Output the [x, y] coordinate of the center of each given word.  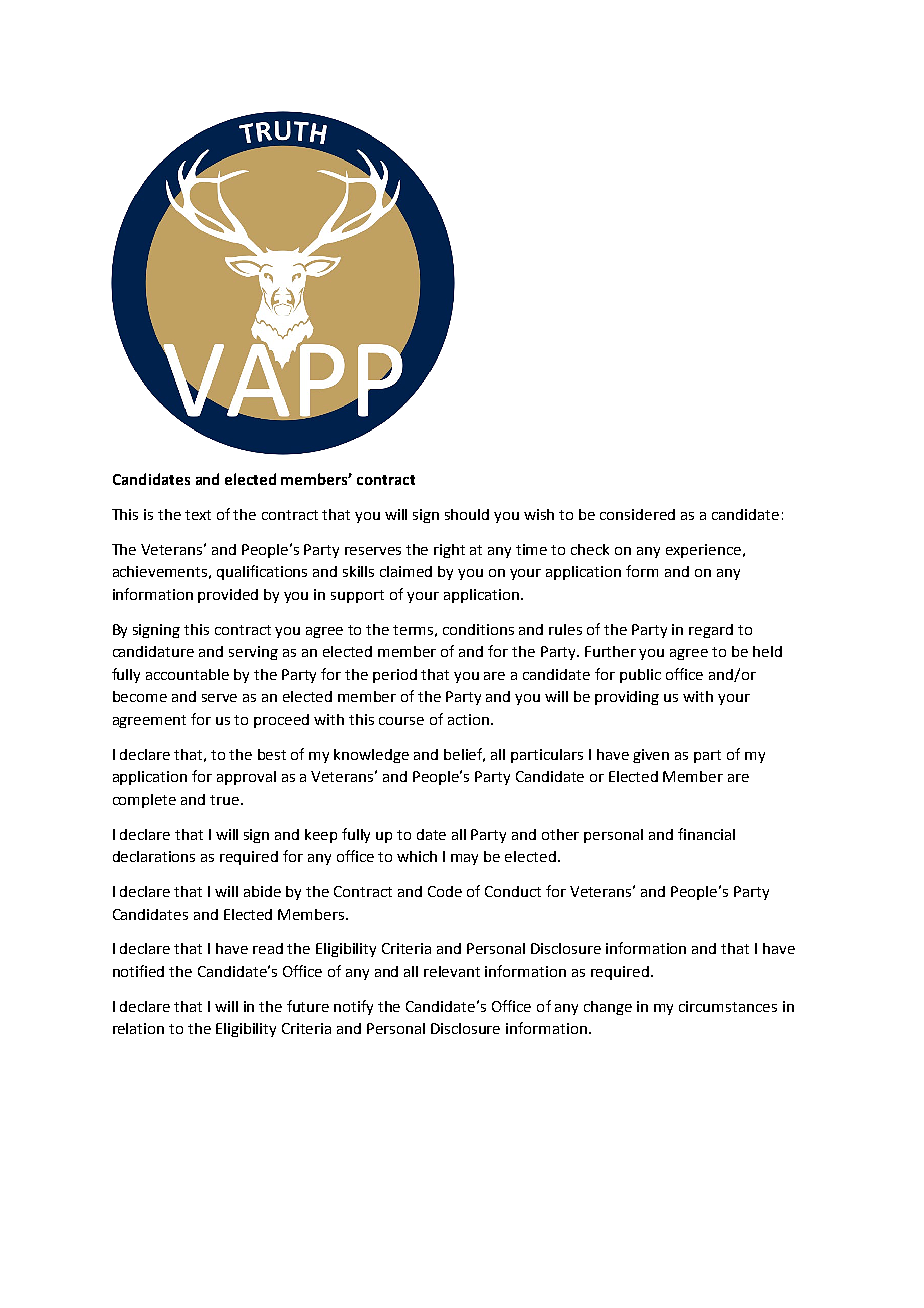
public [640, 676]
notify [353, 1007]
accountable [187, 674]
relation [138, 1028]
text [198, 515]
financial [706, 834]
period [395, 676]
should [467, 514]
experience [703, 551]
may [464, 859]
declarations [154, 856]
